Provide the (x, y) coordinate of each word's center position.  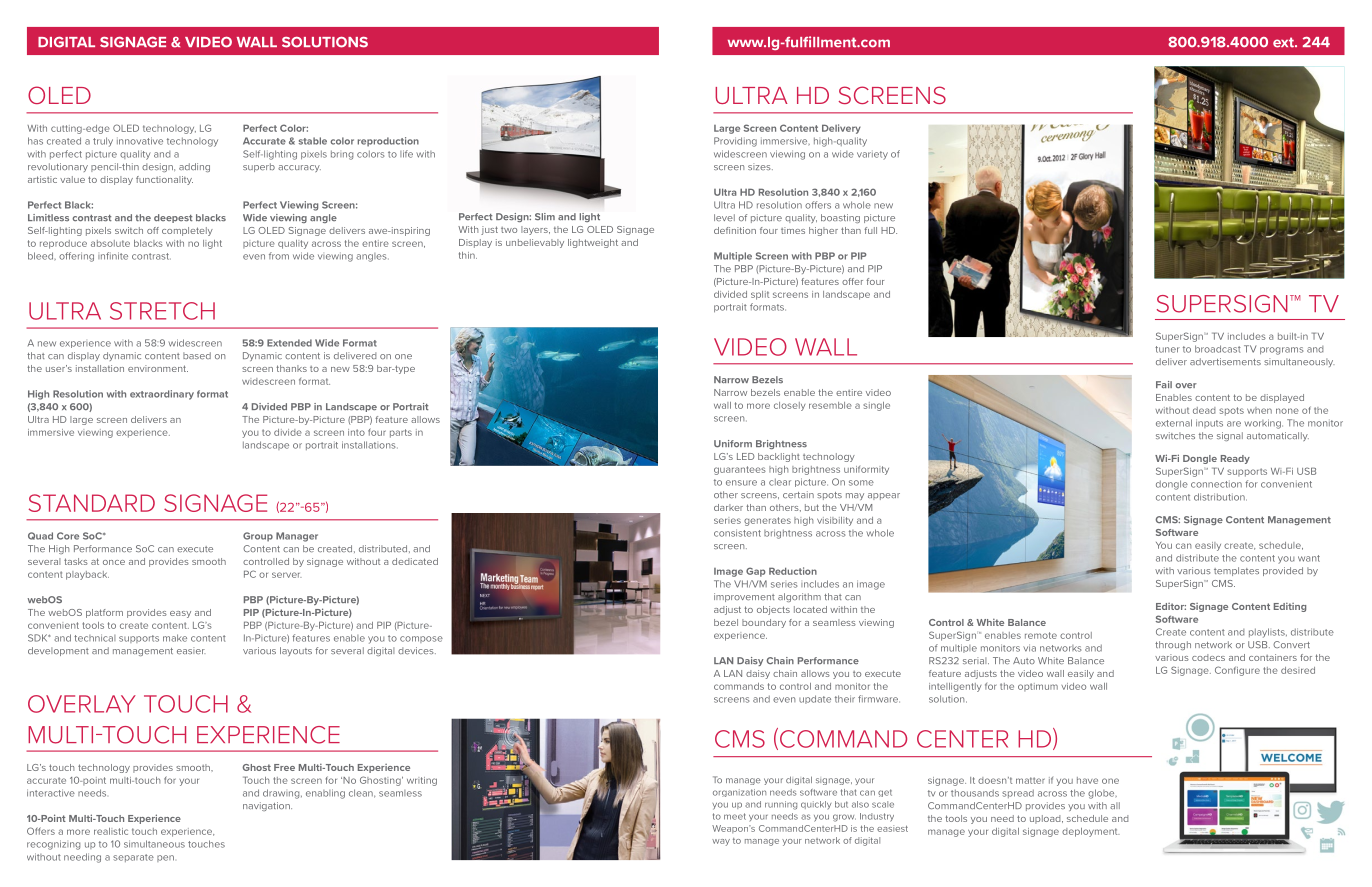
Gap (756, 572)
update (815, 699)
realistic (111, 831)
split (760, 295)
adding (194, 167)
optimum (1038, 687)
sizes (760, 166)
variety (872, 155)
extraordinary (162, 395)
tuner (1167, 349)
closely (789, 406)
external (1174, 423)
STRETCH (162, 311)
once (114, 562)
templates (1236, 571)
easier (191, 650)
